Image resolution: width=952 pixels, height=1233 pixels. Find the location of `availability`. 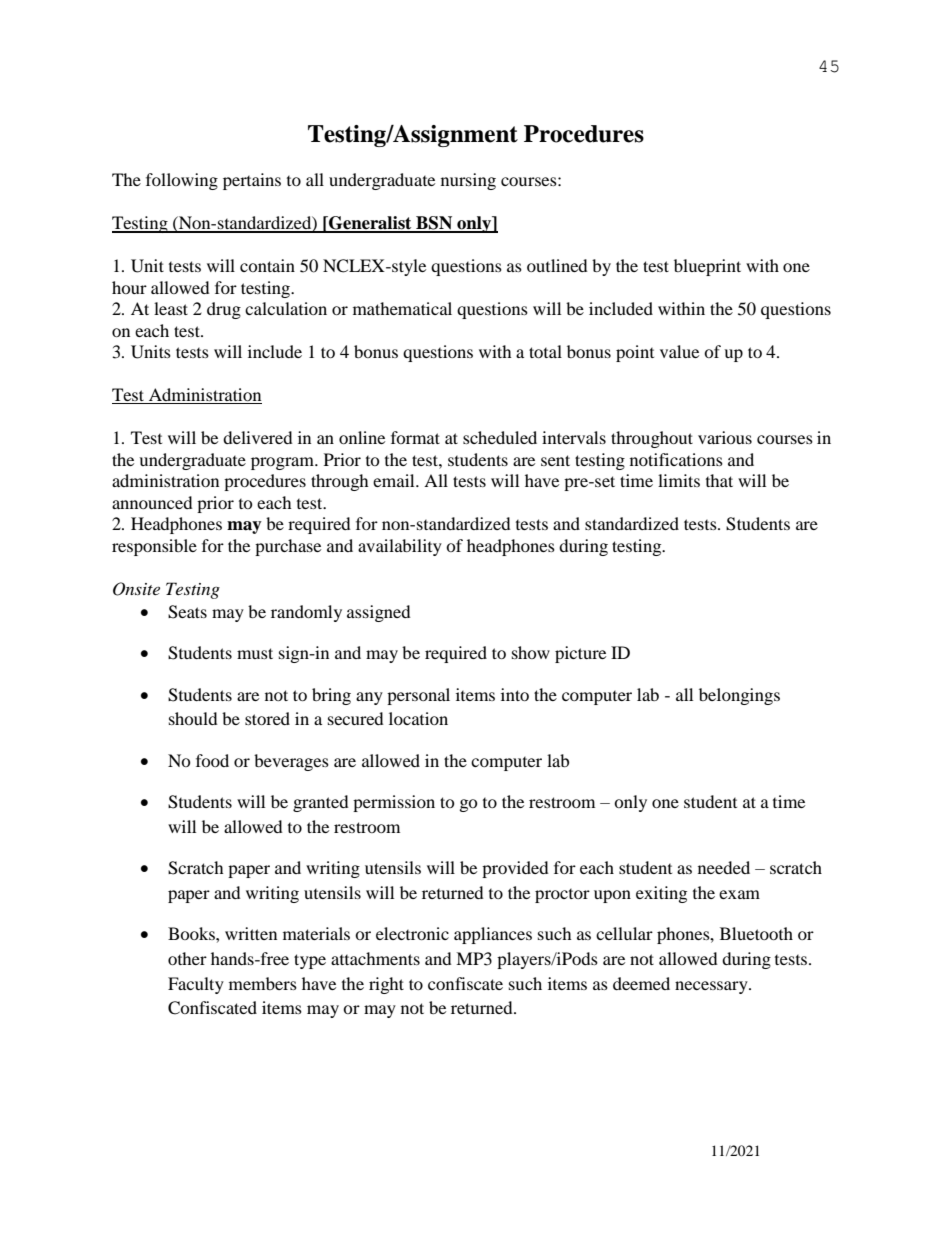

availability is located at coordinates (400, 547).
